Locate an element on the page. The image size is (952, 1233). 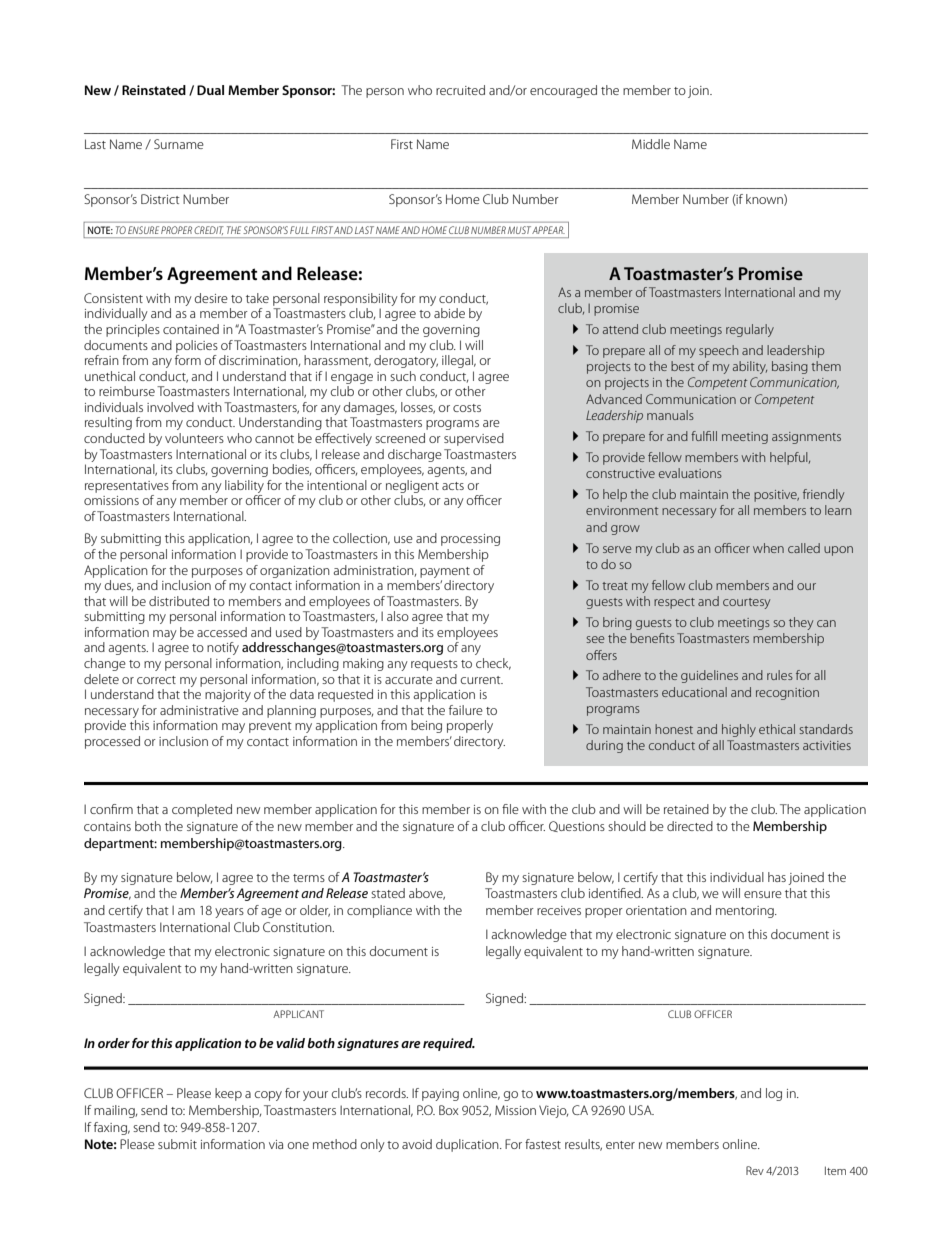
file is located at coordinates (510, 809).
